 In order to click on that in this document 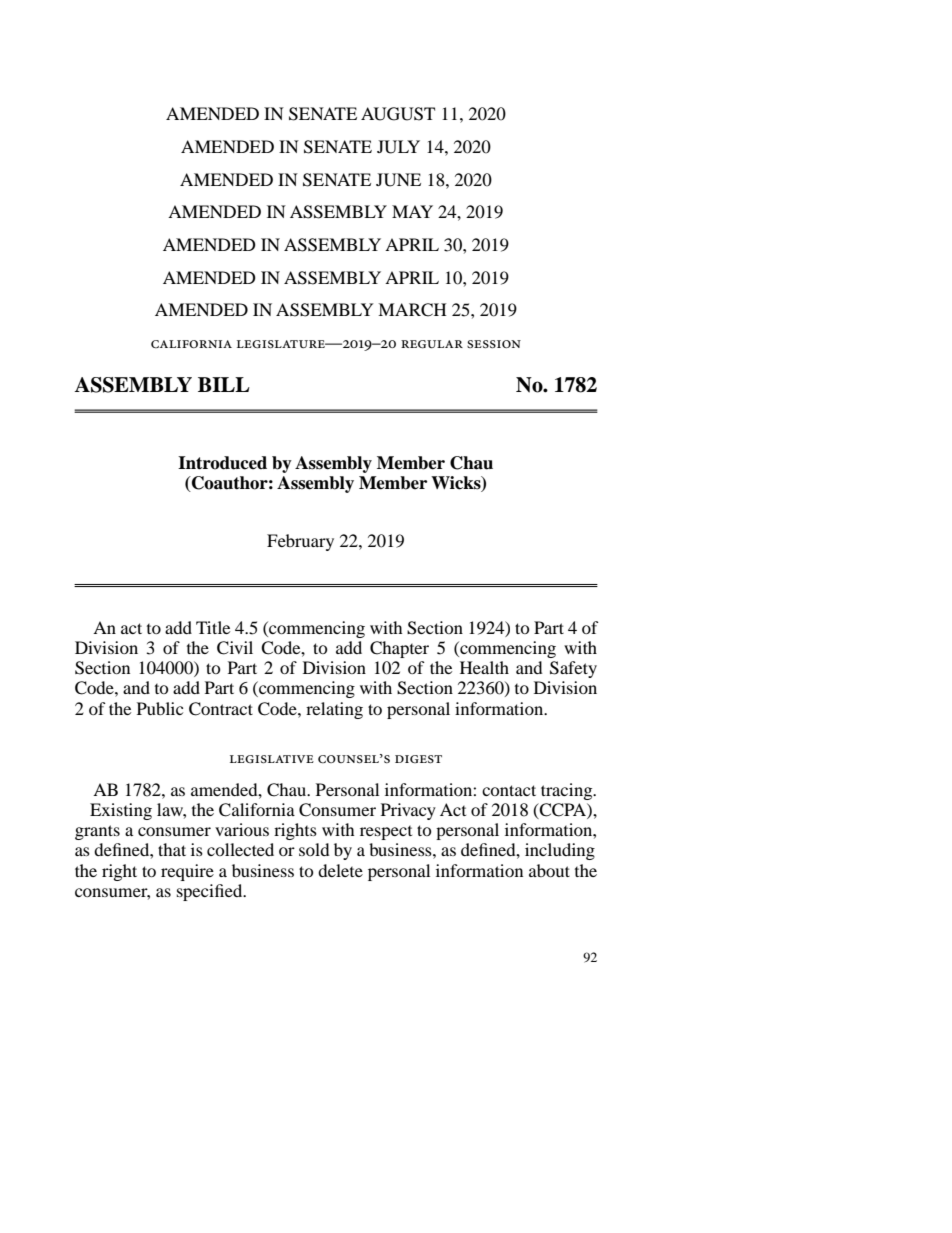, I will do `click(172, 849)`.
